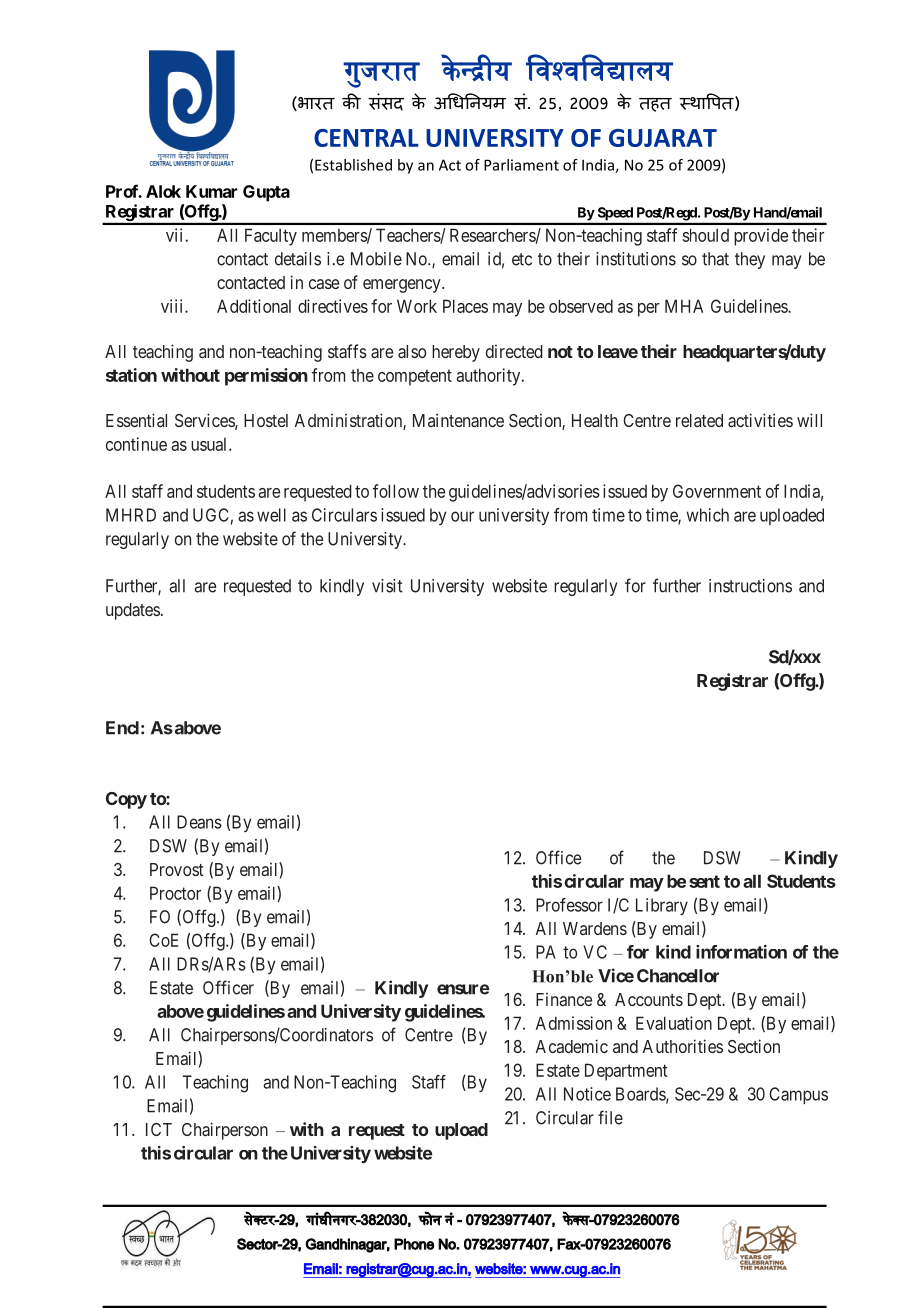 Image resolution: width=924 pixels, height=1308 pixels. What do you see at coordinates (798, 1095) in the screenshot?
I see `Campus` at bounding box center [798, 1095].
